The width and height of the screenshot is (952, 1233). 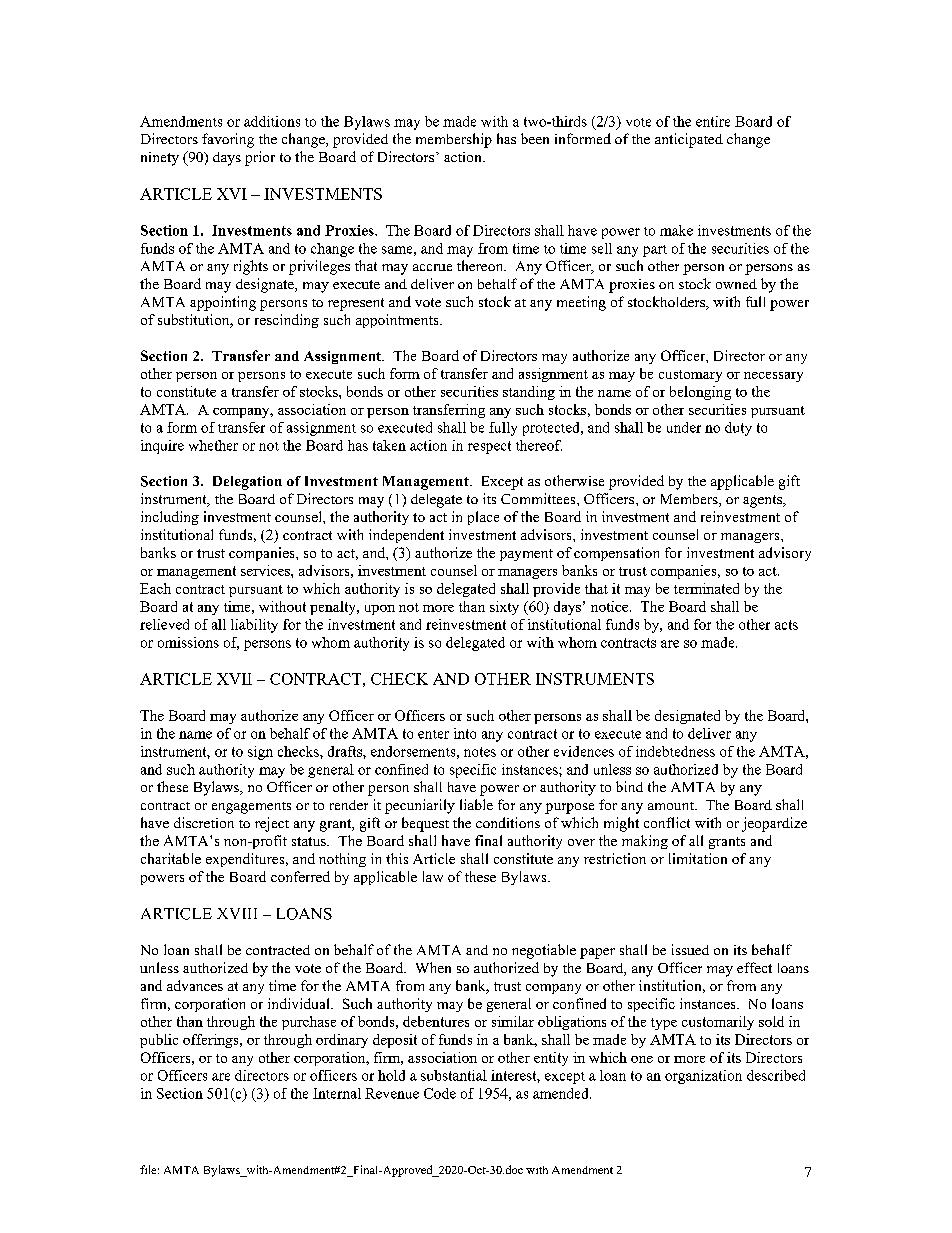 I want to click on favoring, so click(x=228, y=140).
